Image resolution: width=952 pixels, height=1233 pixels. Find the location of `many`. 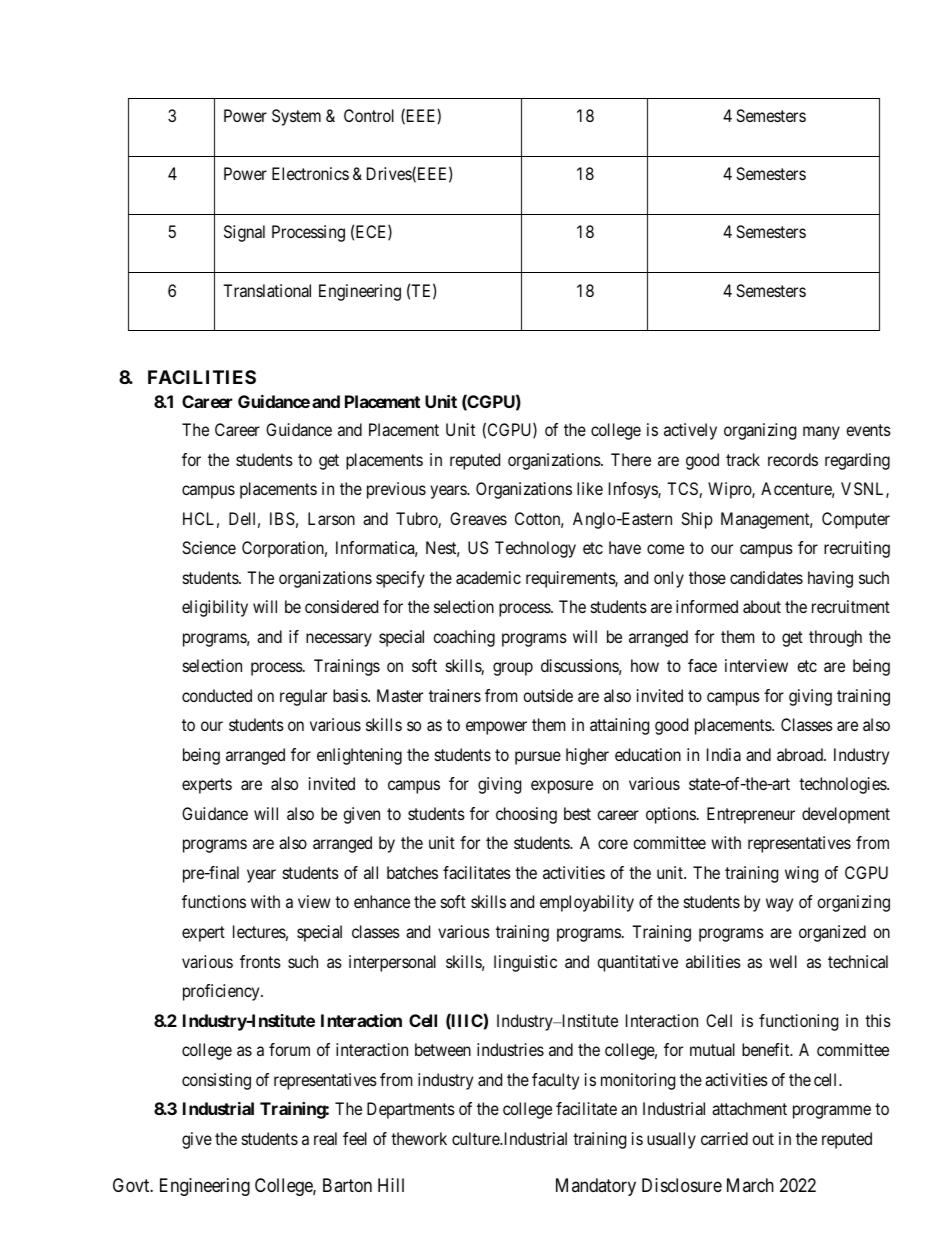

many is located at coordinates (821, 433).
